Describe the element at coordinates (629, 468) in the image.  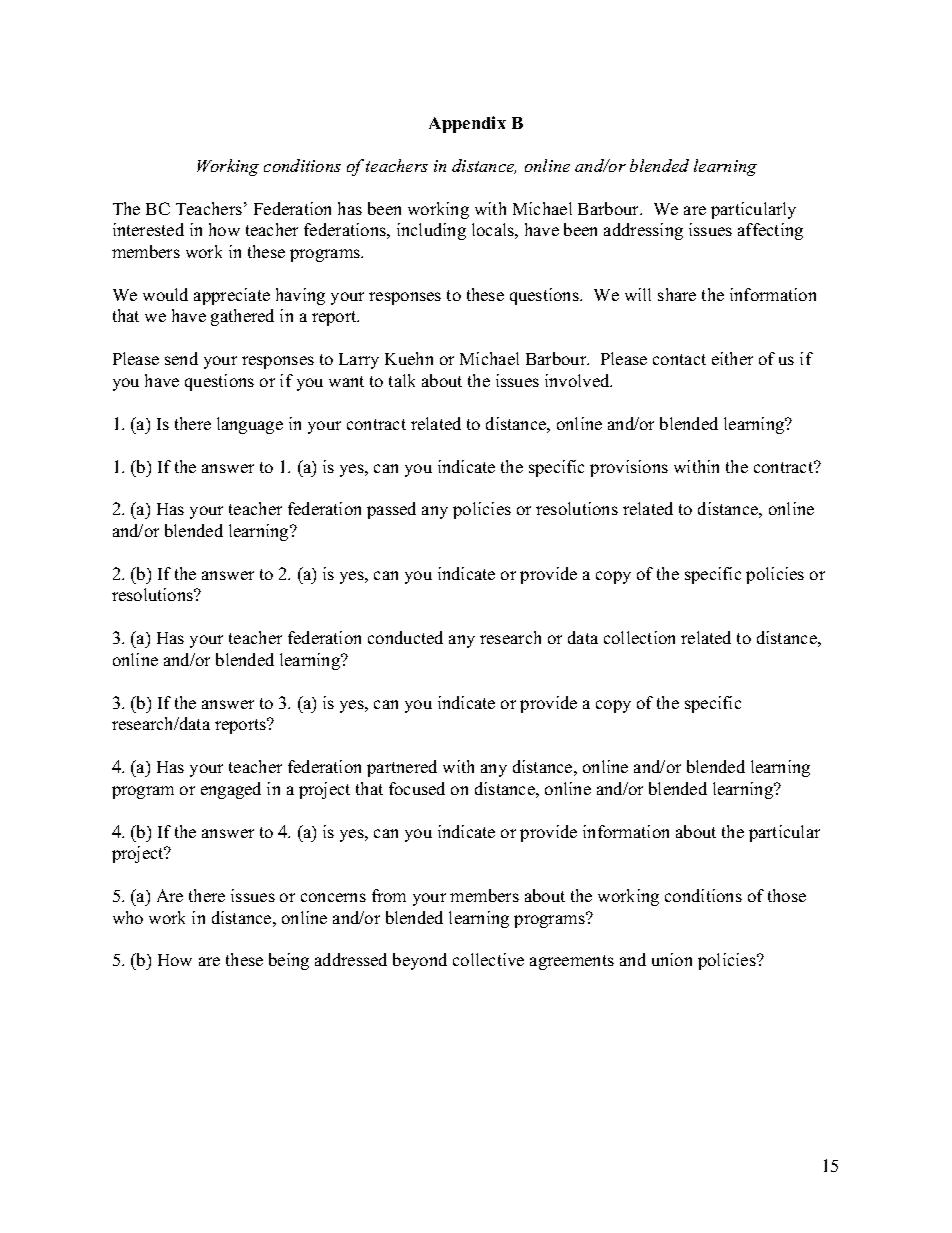
I see `provisions` at that location.
